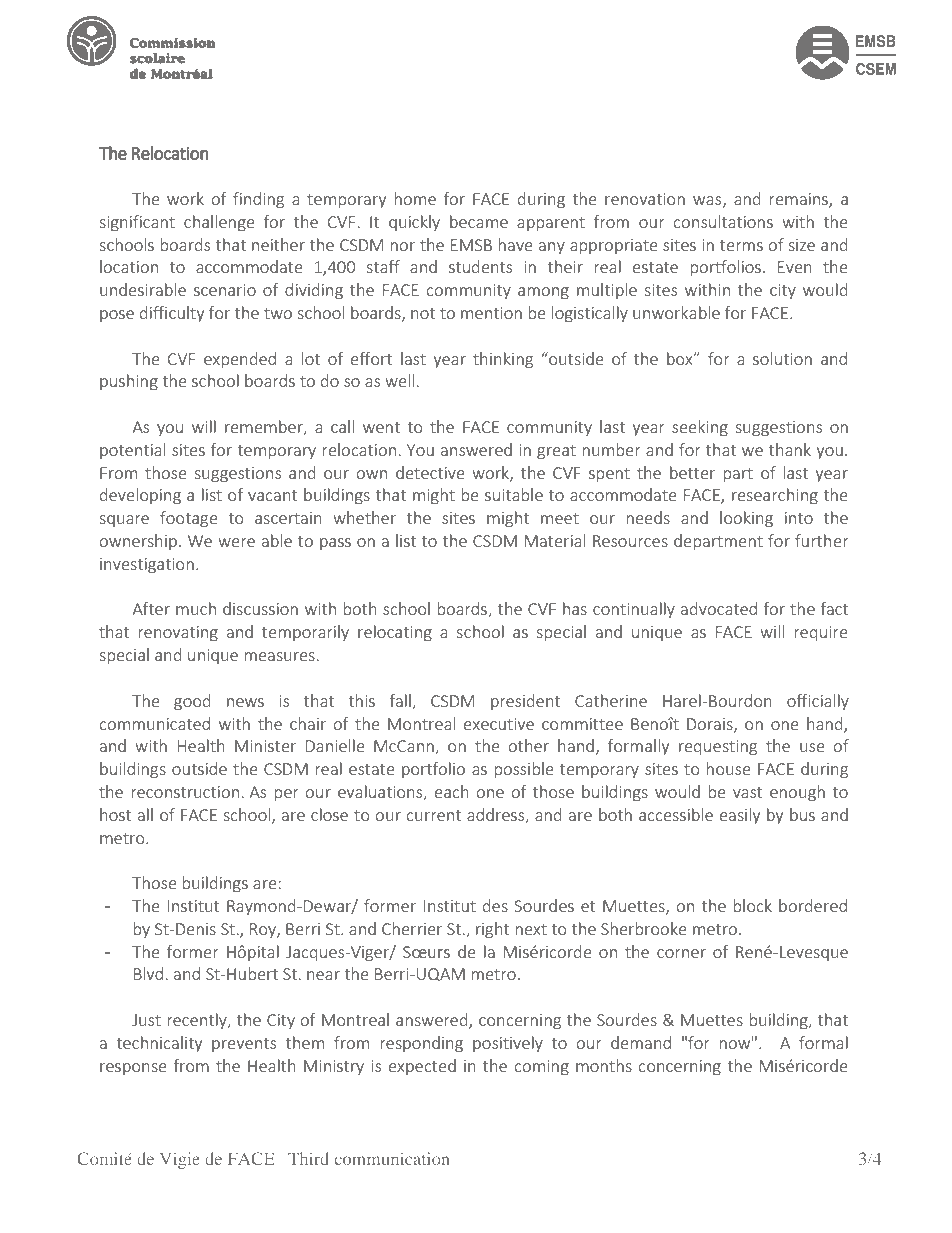 The image size is (952, 1233). What do you see at coordinates (641, 1042) in the image?
I see `demand` at bounding box center [641, 1042].
